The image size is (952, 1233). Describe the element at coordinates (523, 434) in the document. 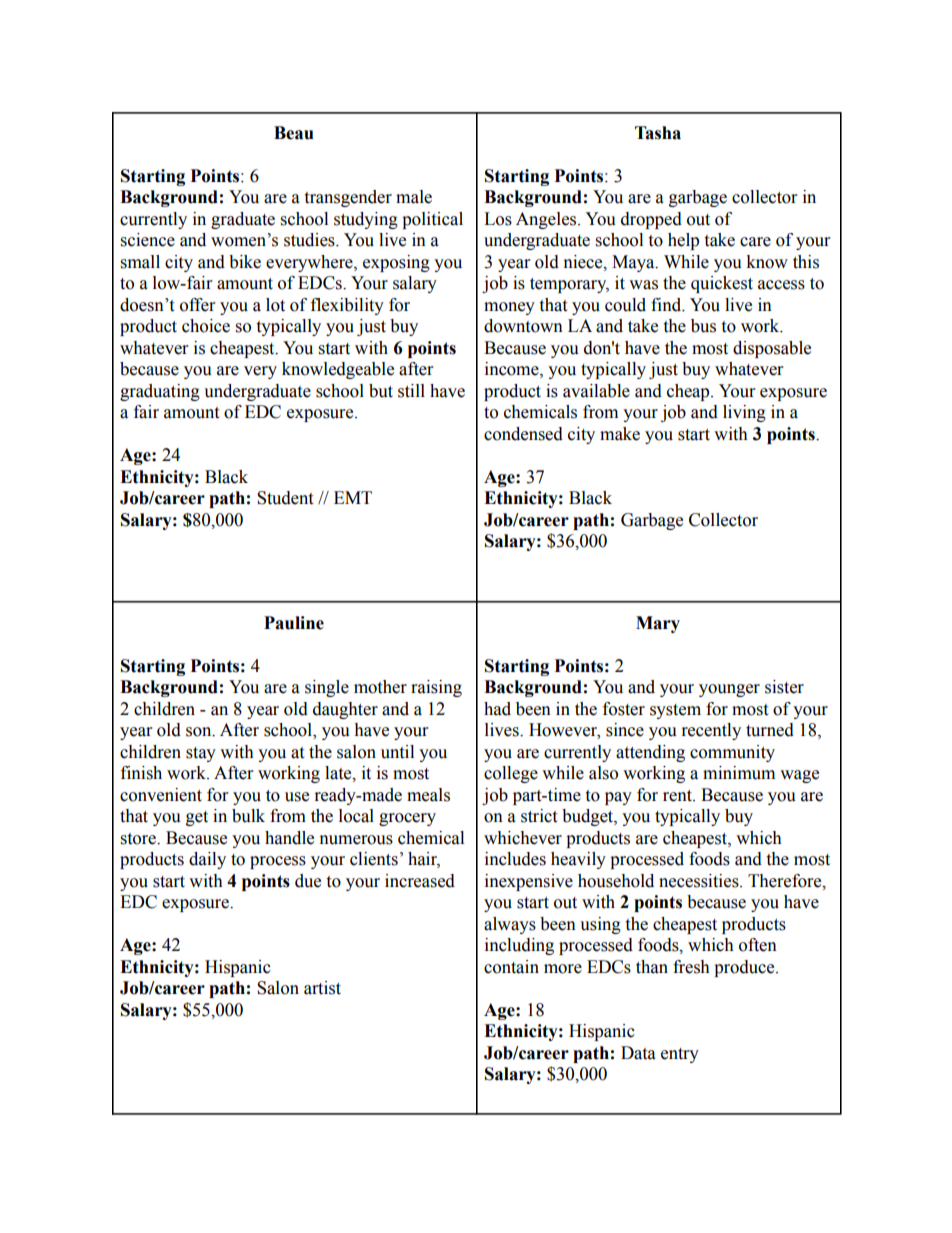

I see `condensed` at that location.
